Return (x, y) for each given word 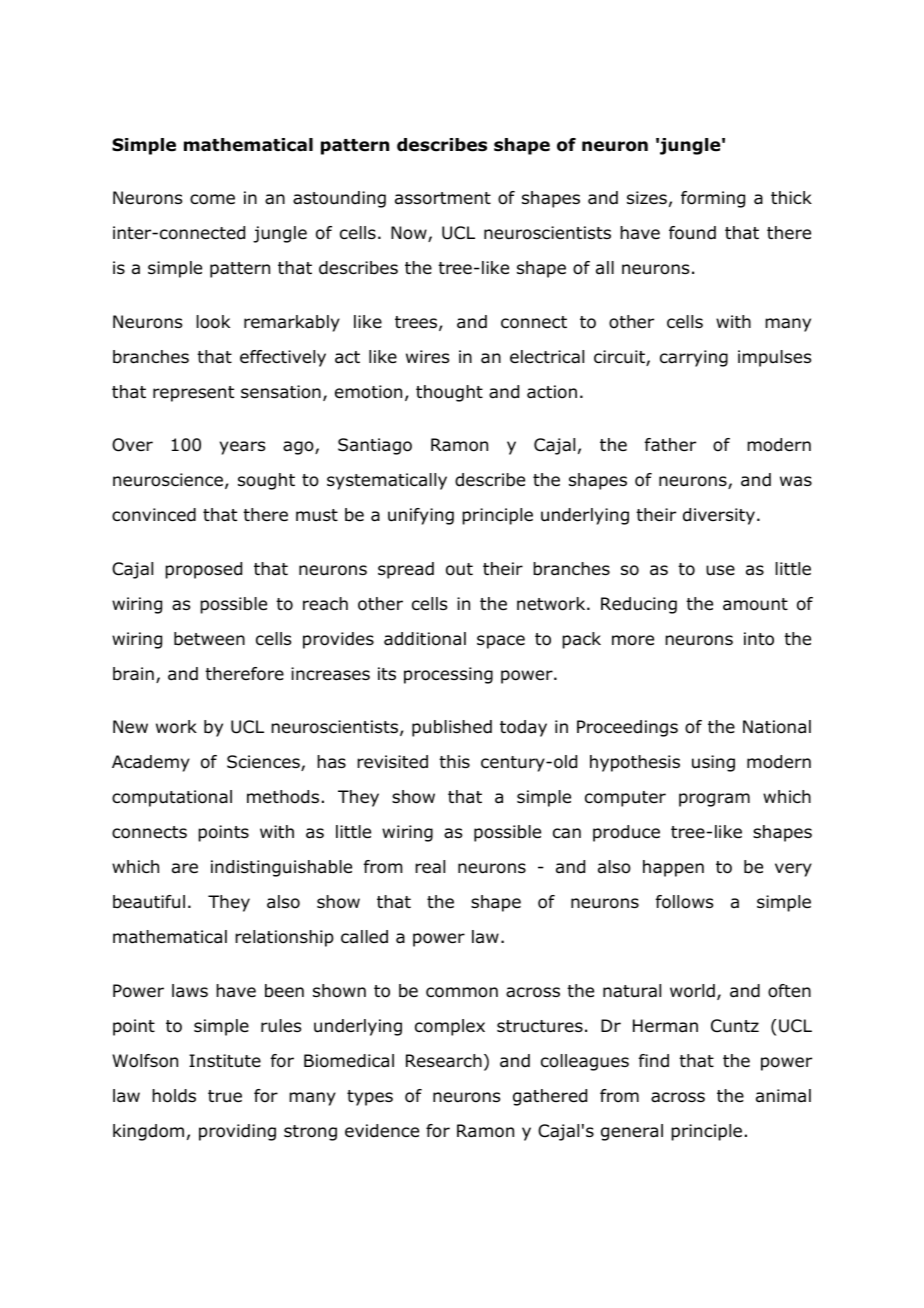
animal (783, 1095)
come (212, 199)
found (692, 233)
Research (444, 1061)
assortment (443, 198)
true (225, 1096)
